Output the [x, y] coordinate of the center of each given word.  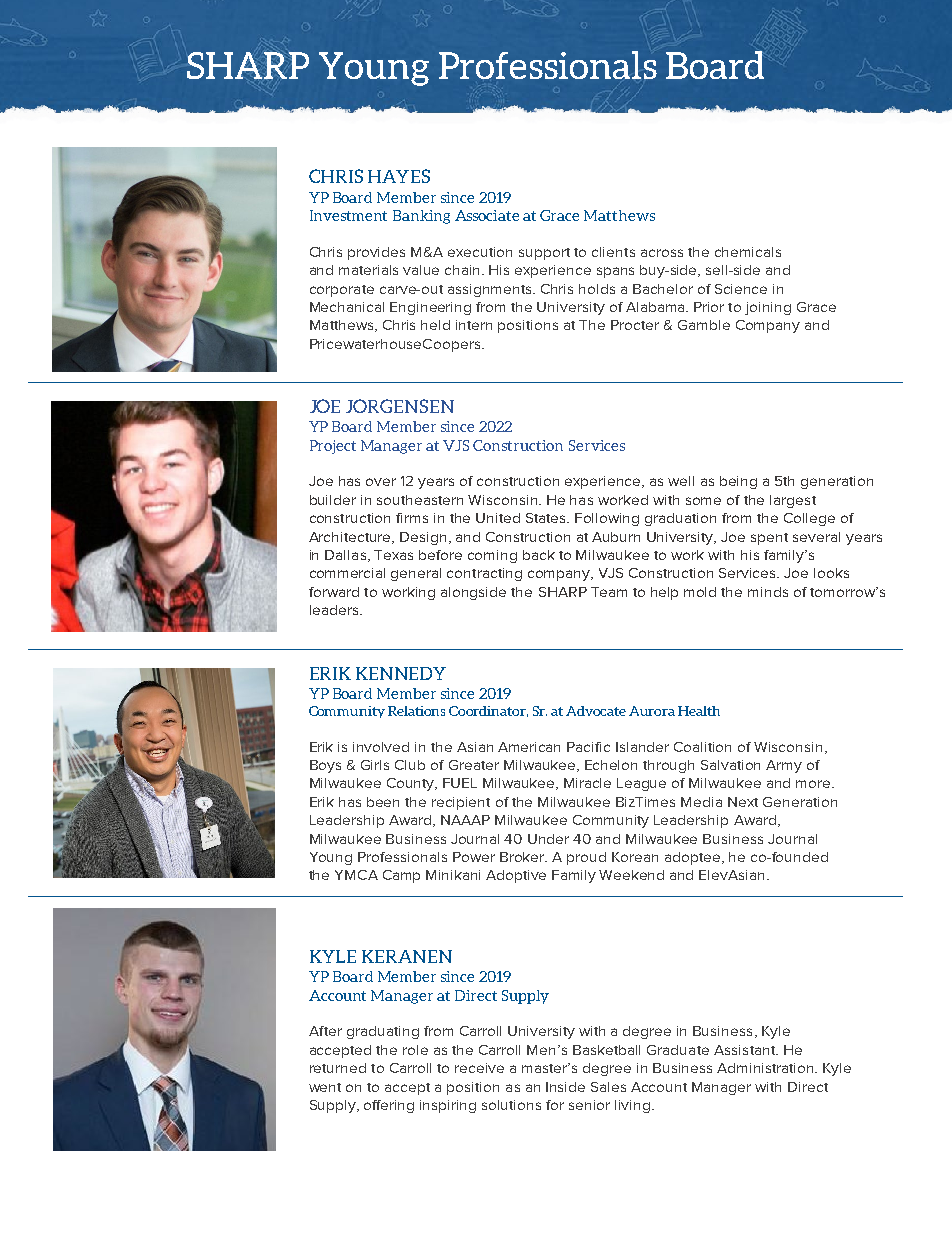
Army [784, 766]
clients [613, 252]
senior [589, 1105]
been [383, 802]
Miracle [587, 783]
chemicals [748, 252]
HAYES [399, 176]
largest [793, 501]
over [381, 482]
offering [389, 1106]
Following [607, 519]
